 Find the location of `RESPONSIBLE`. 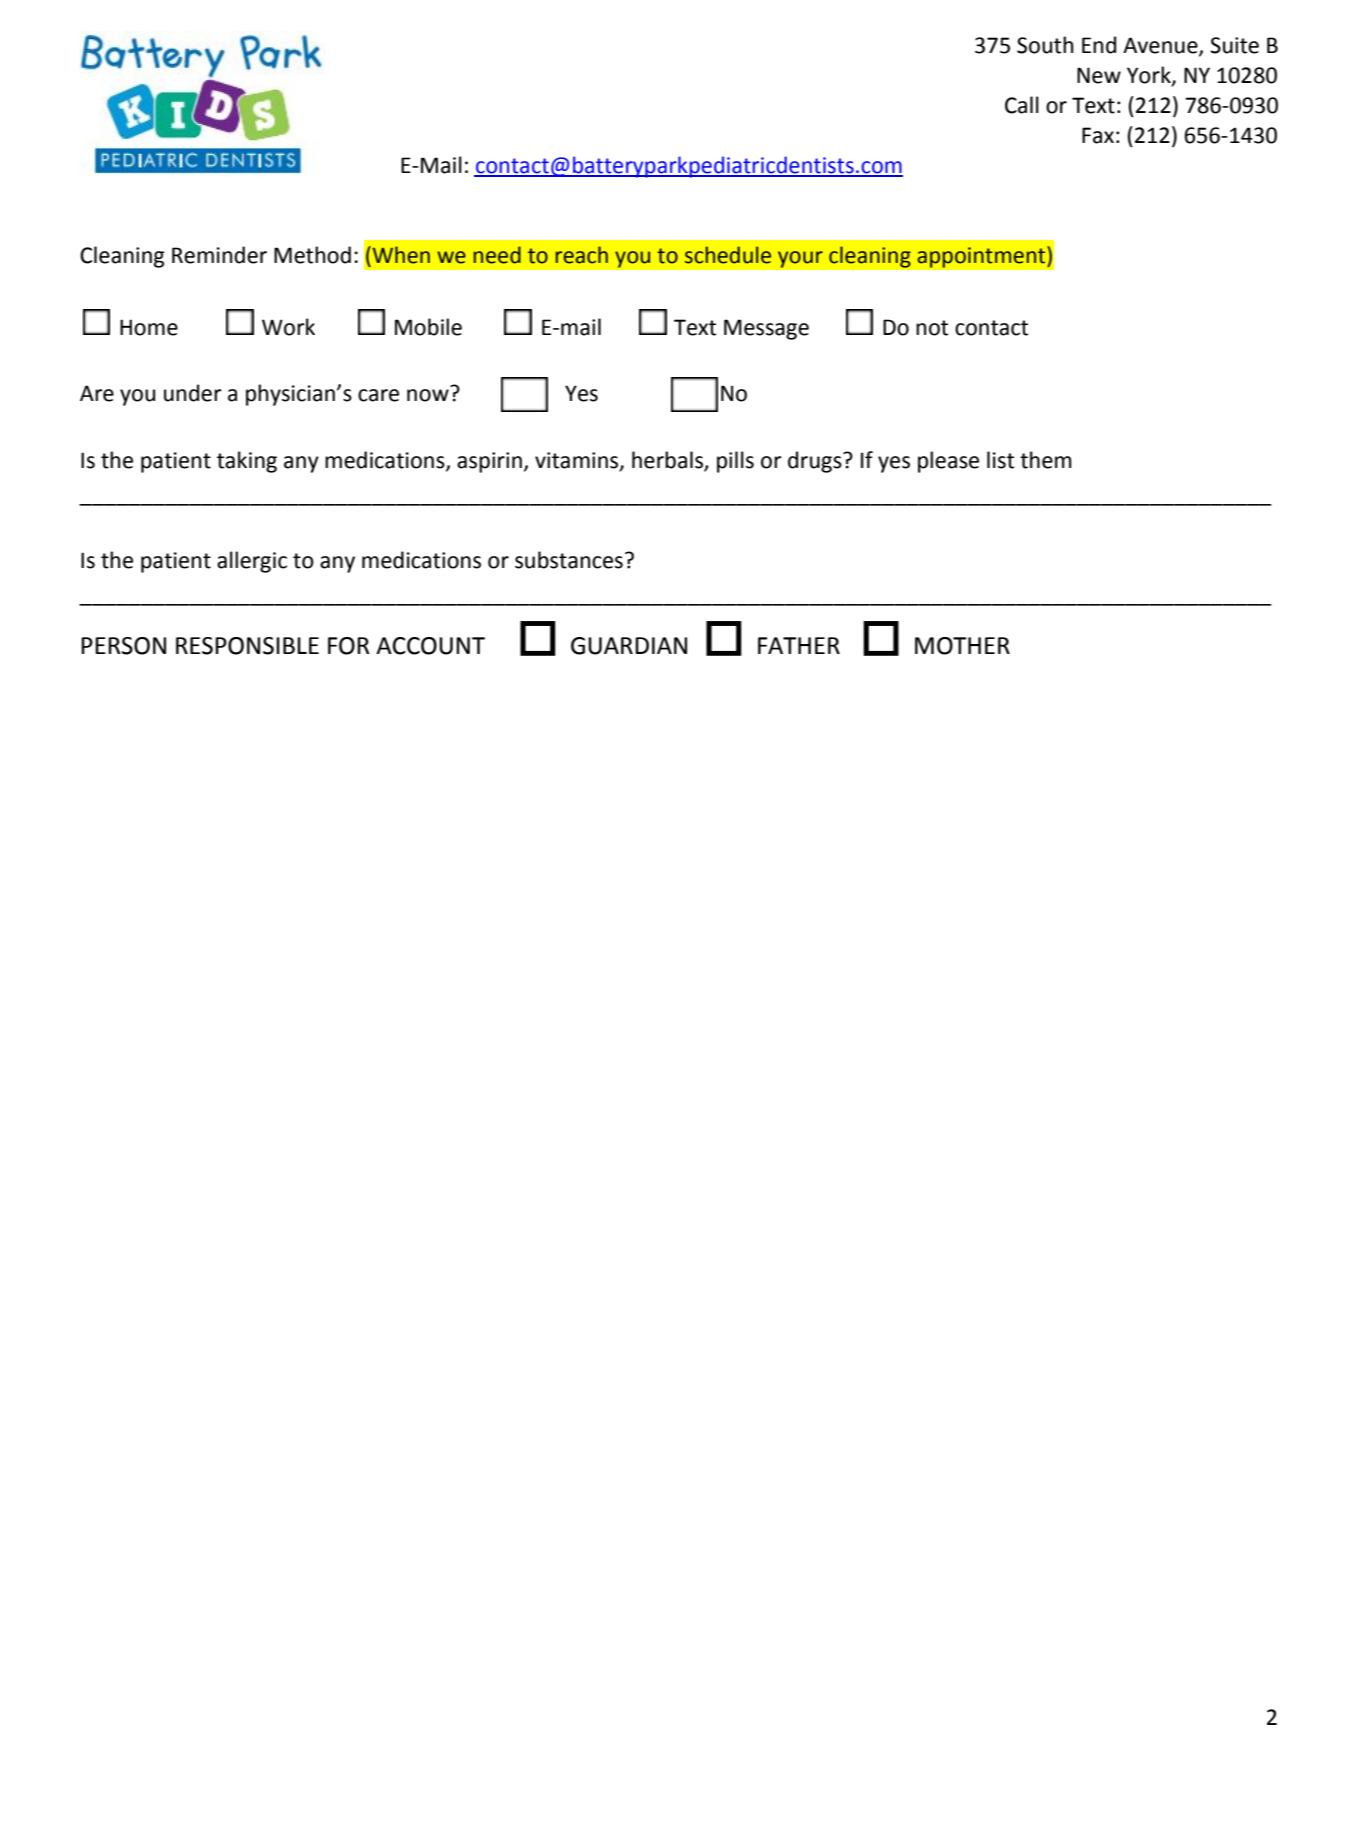

RESPONSIBLE is located at coordinates (247, 646).
